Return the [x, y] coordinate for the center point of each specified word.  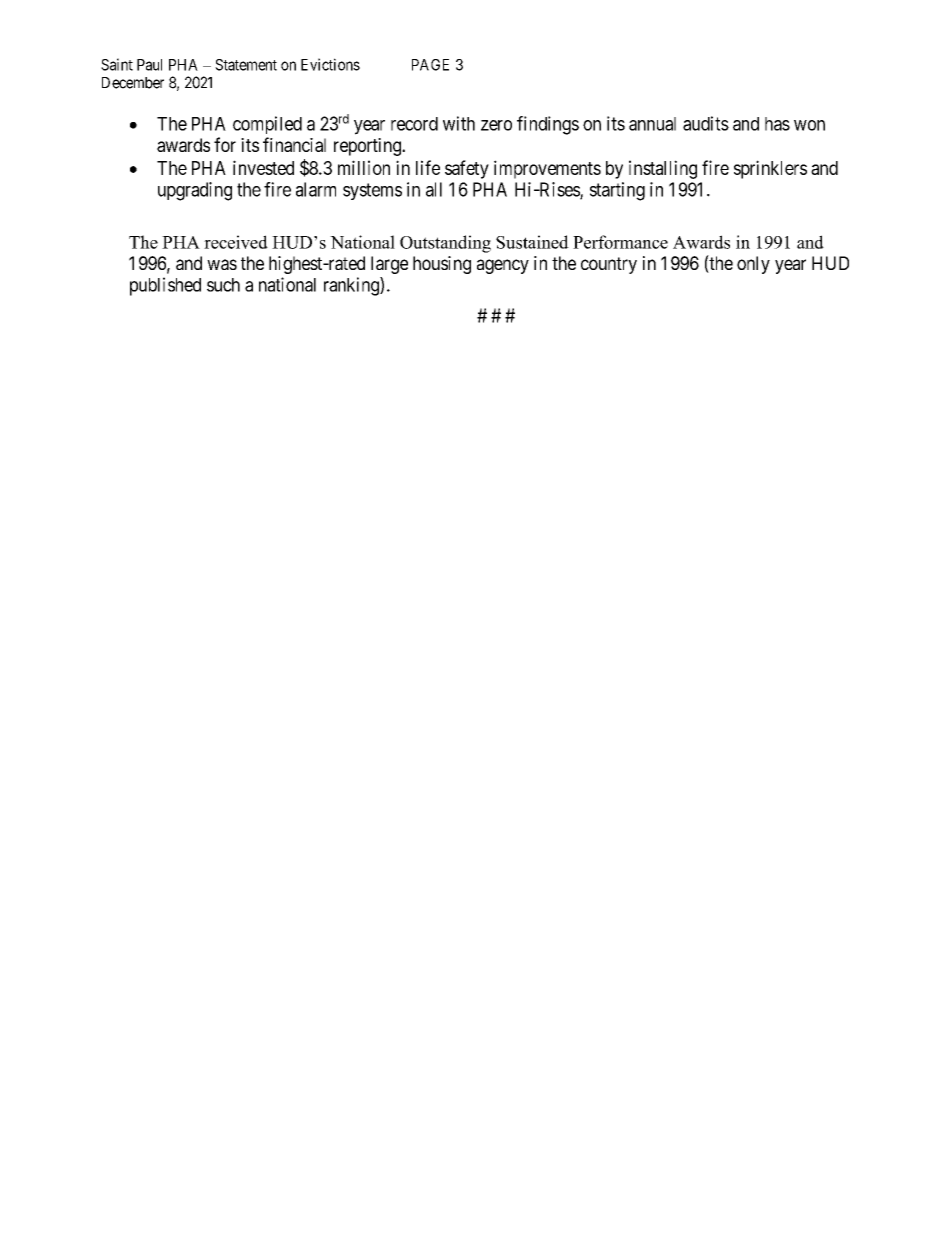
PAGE [430, 65]
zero [496, 125]
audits [706, 123]
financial [294, 144]
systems [372, 191]
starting [617, 191]
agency [503, 266]
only [753, 265]
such [223, 285]
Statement [246, 65]
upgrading [195, 191]
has [777, 124]
